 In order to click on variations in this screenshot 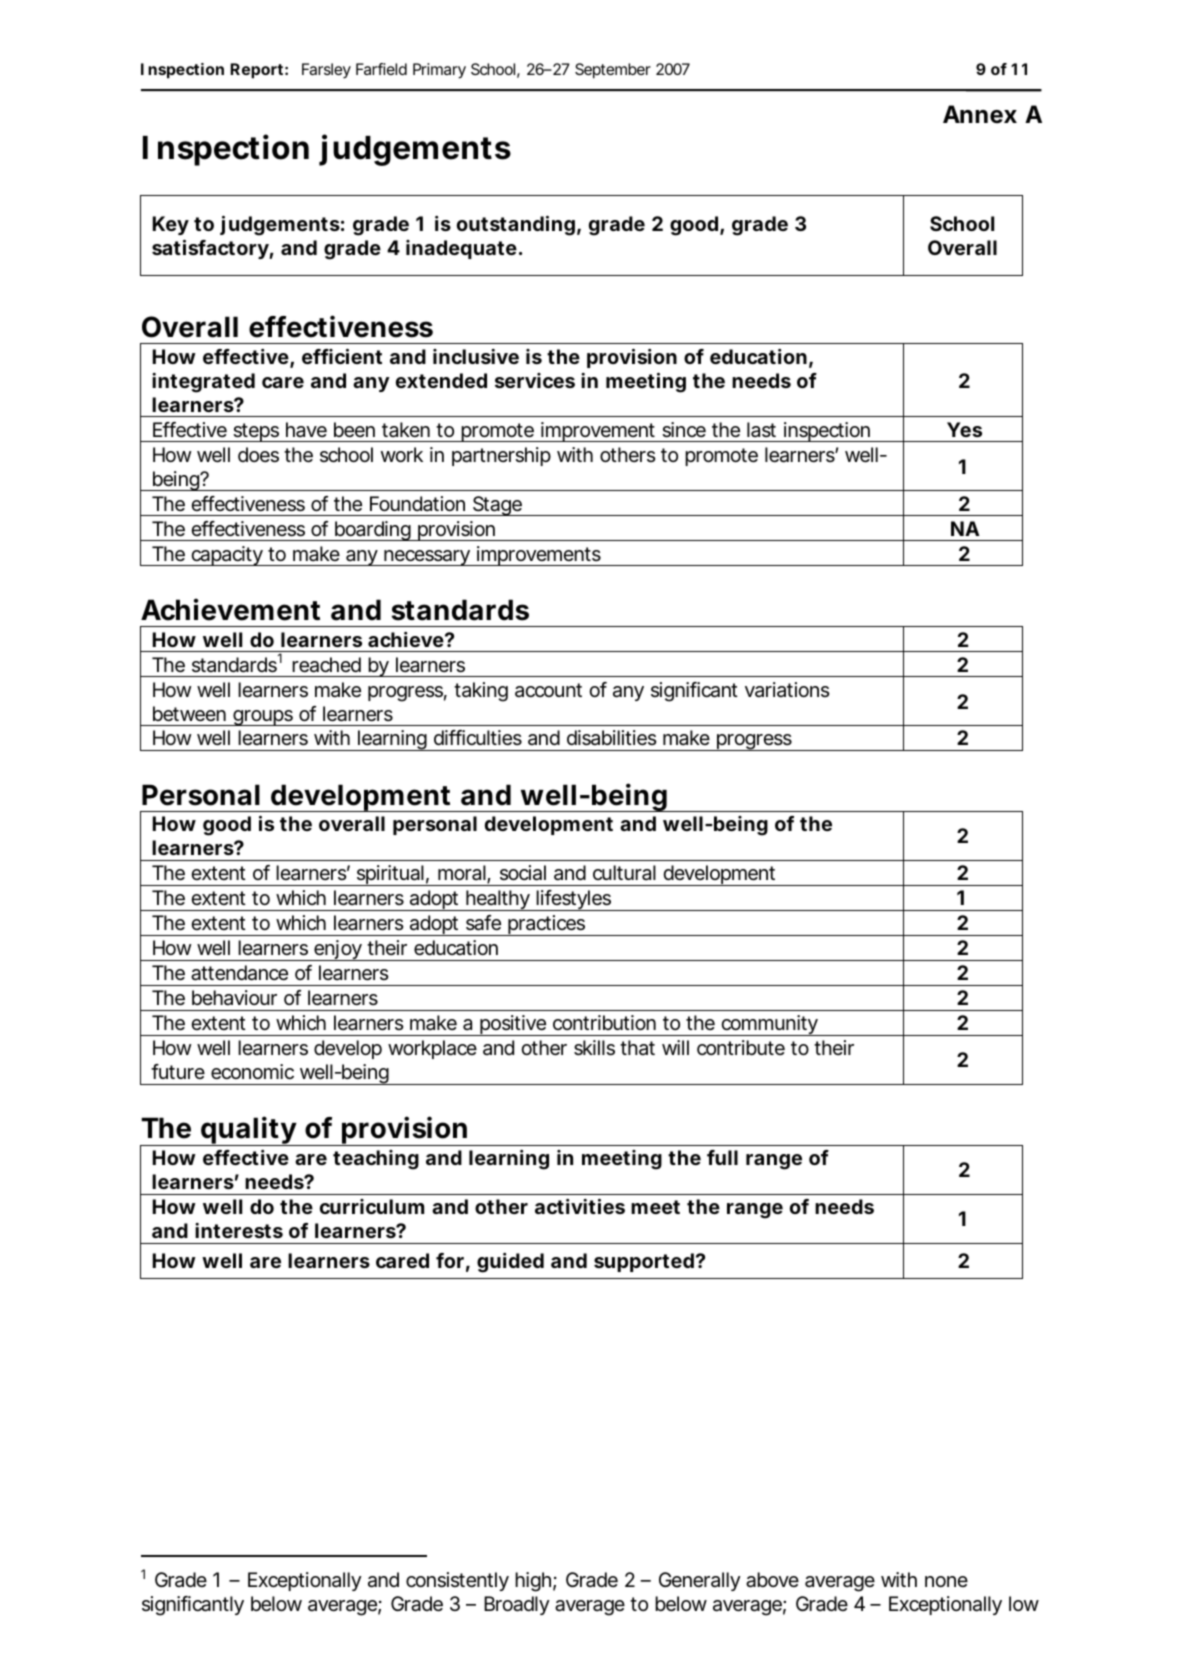, I will do `click(787, 690)`.
